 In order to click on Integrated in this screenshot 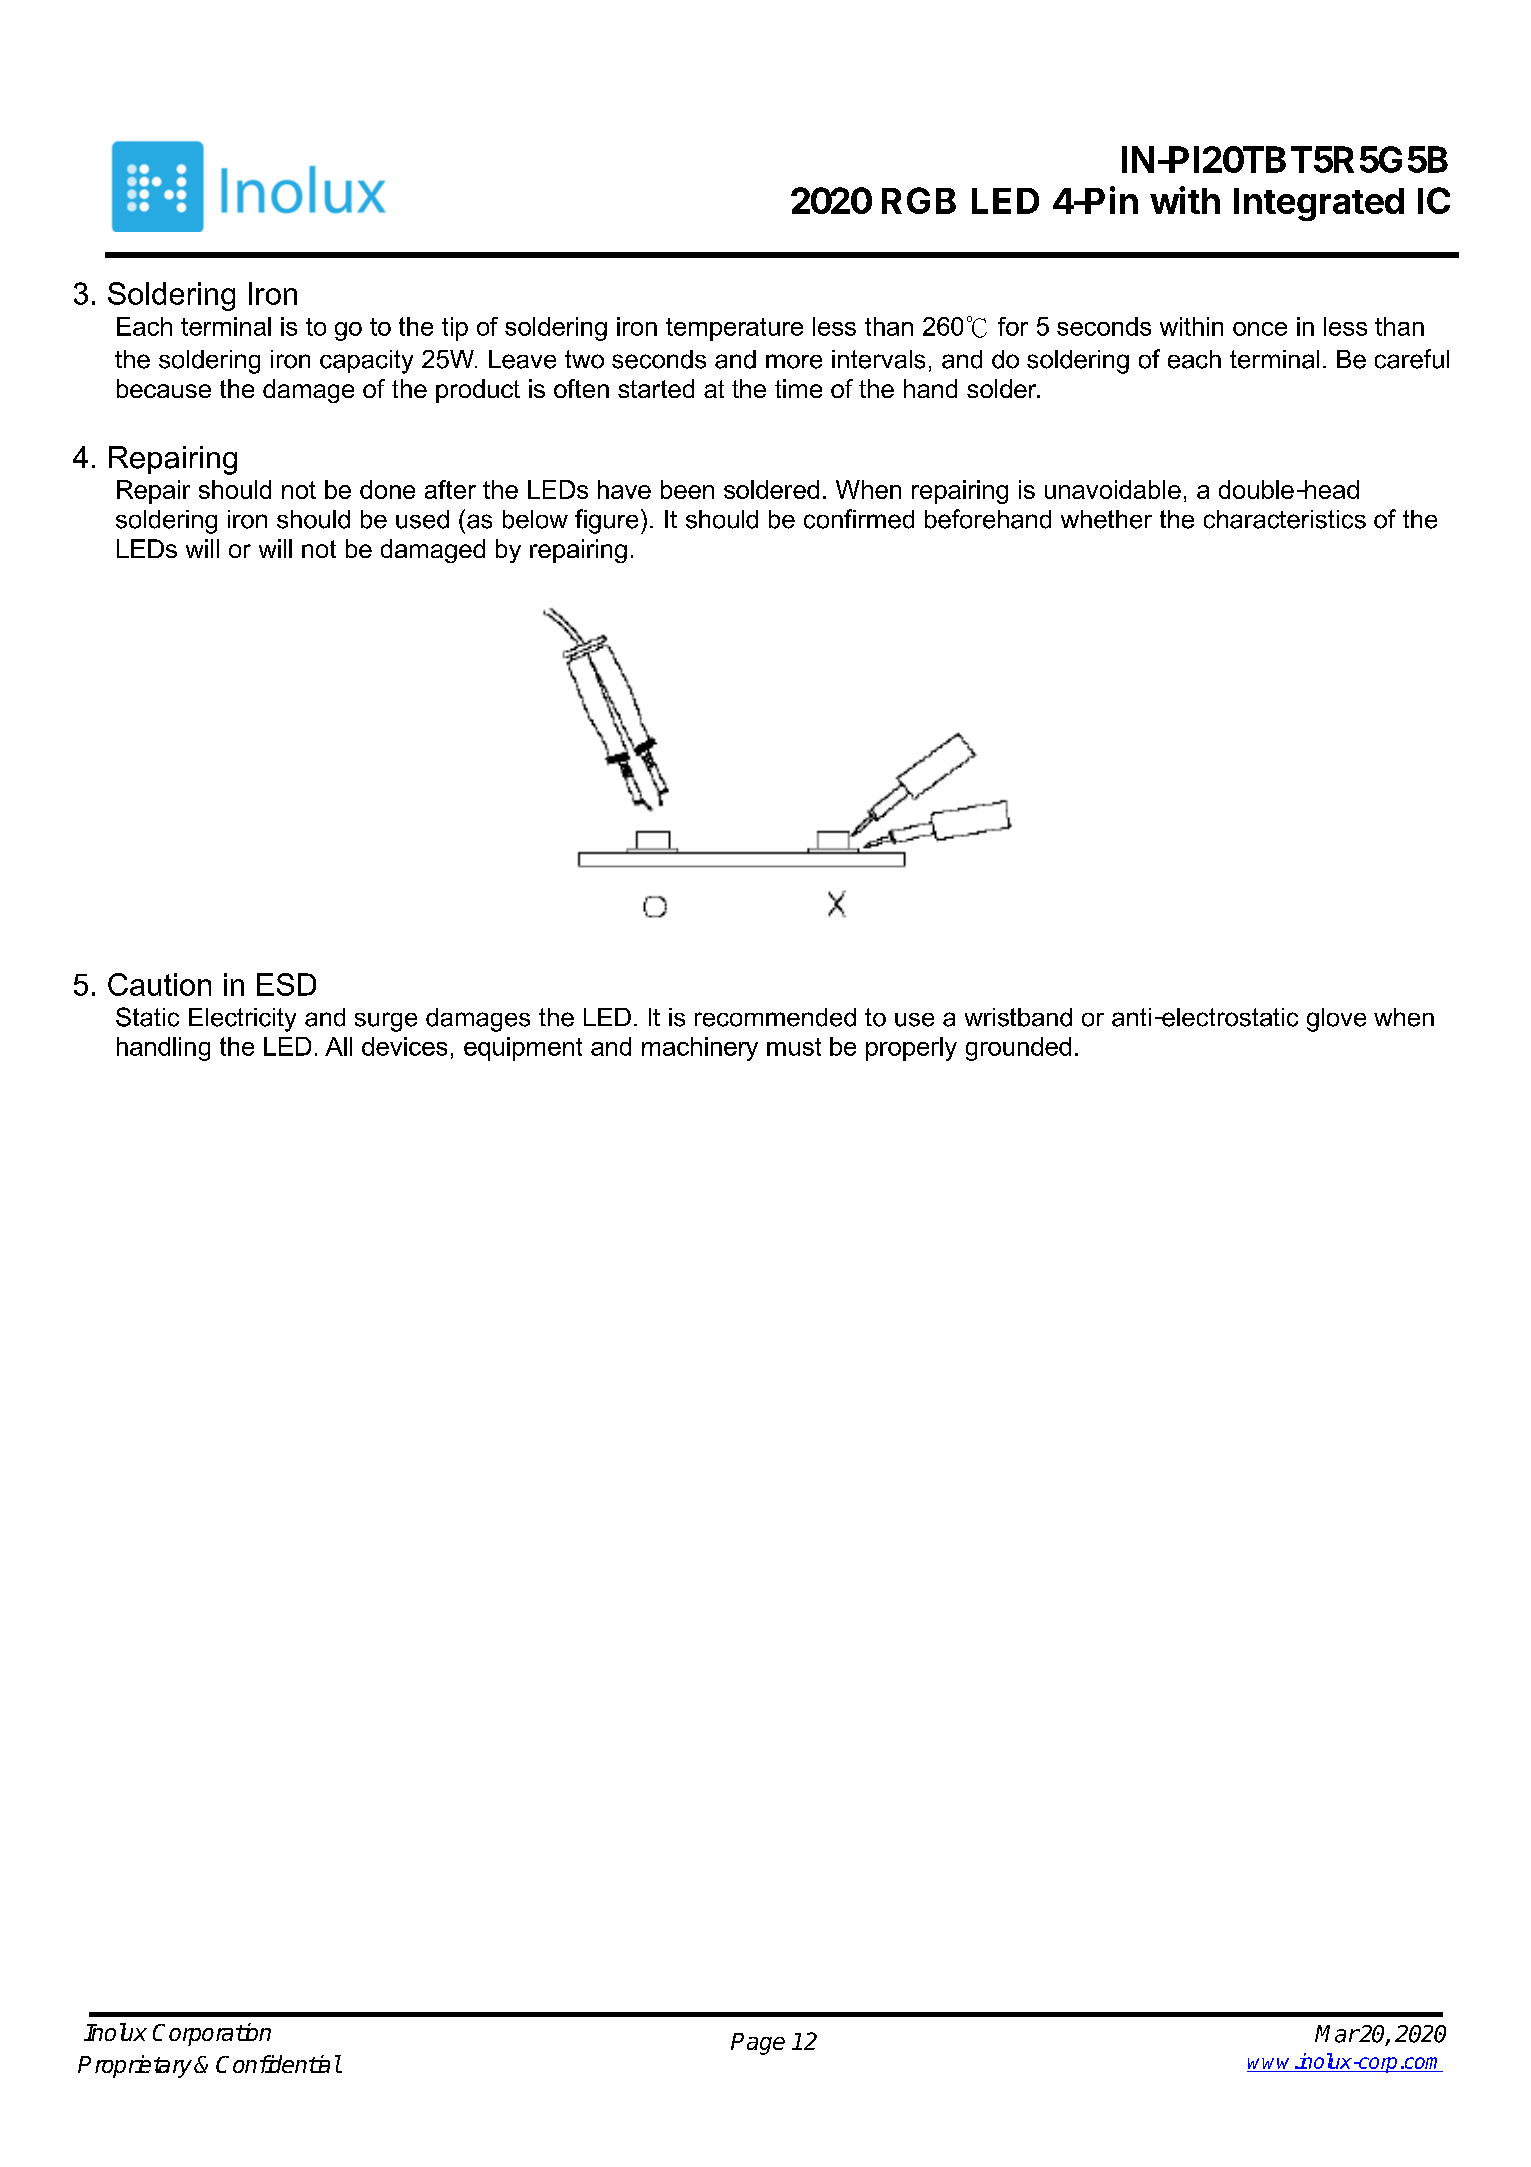, I will do `click(1319, 204)`.
